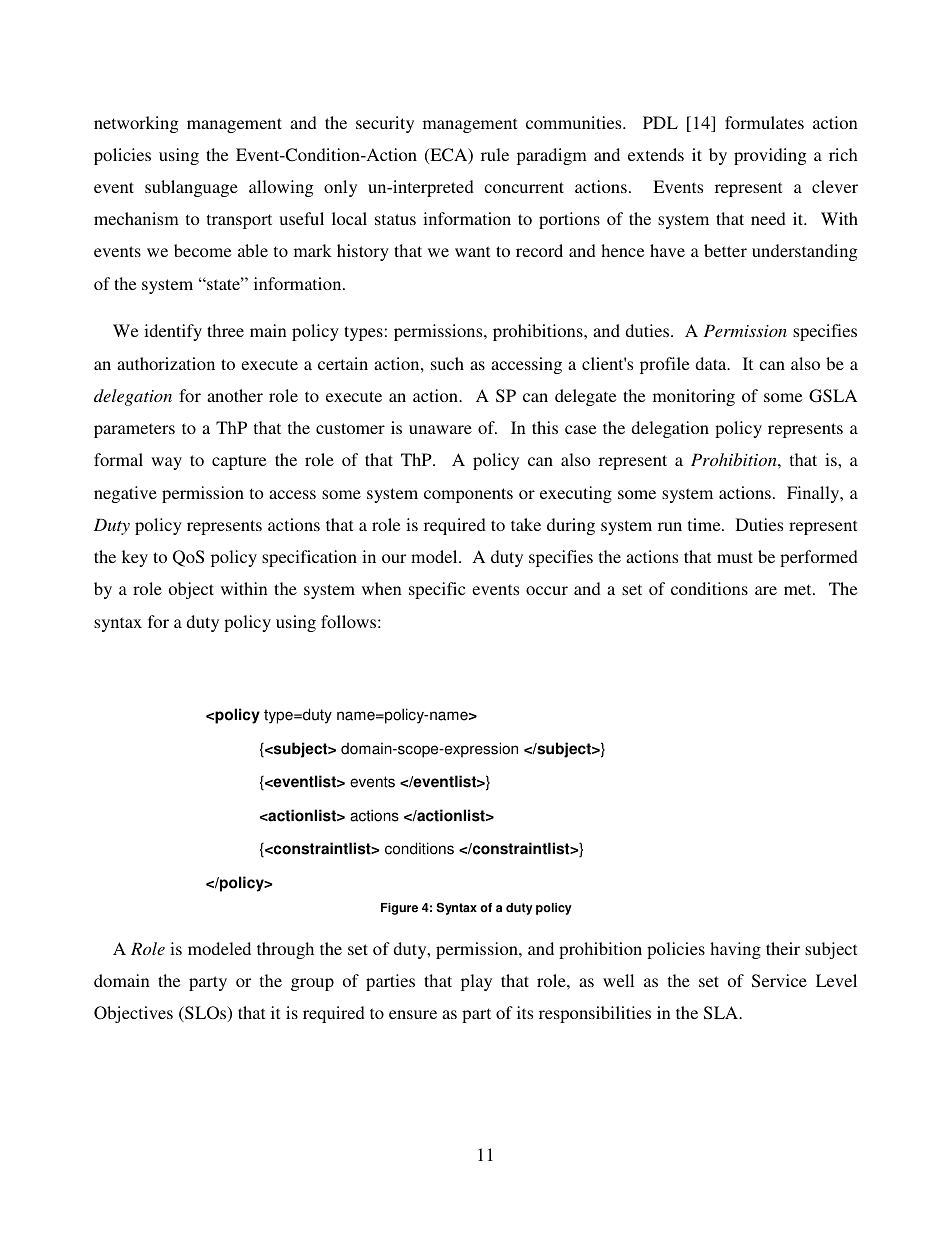 The image size is (952, 1233). Describe the element at coordinates (770, 156) in the page. I see `providing` at that location.
